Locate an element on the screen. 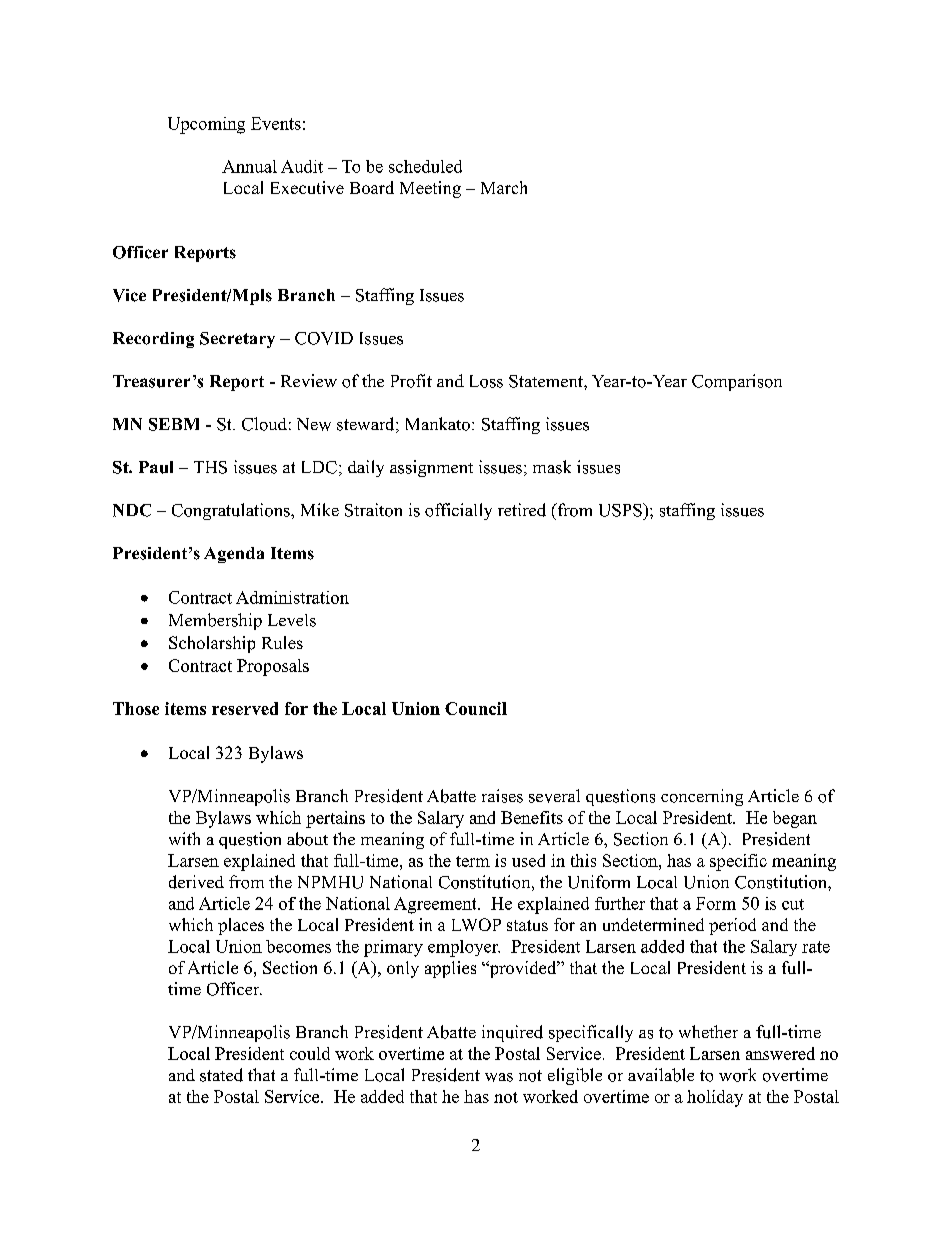 The width and height of the screenshot is (952, 1233). reserved is located at coordinates (245, 708).
